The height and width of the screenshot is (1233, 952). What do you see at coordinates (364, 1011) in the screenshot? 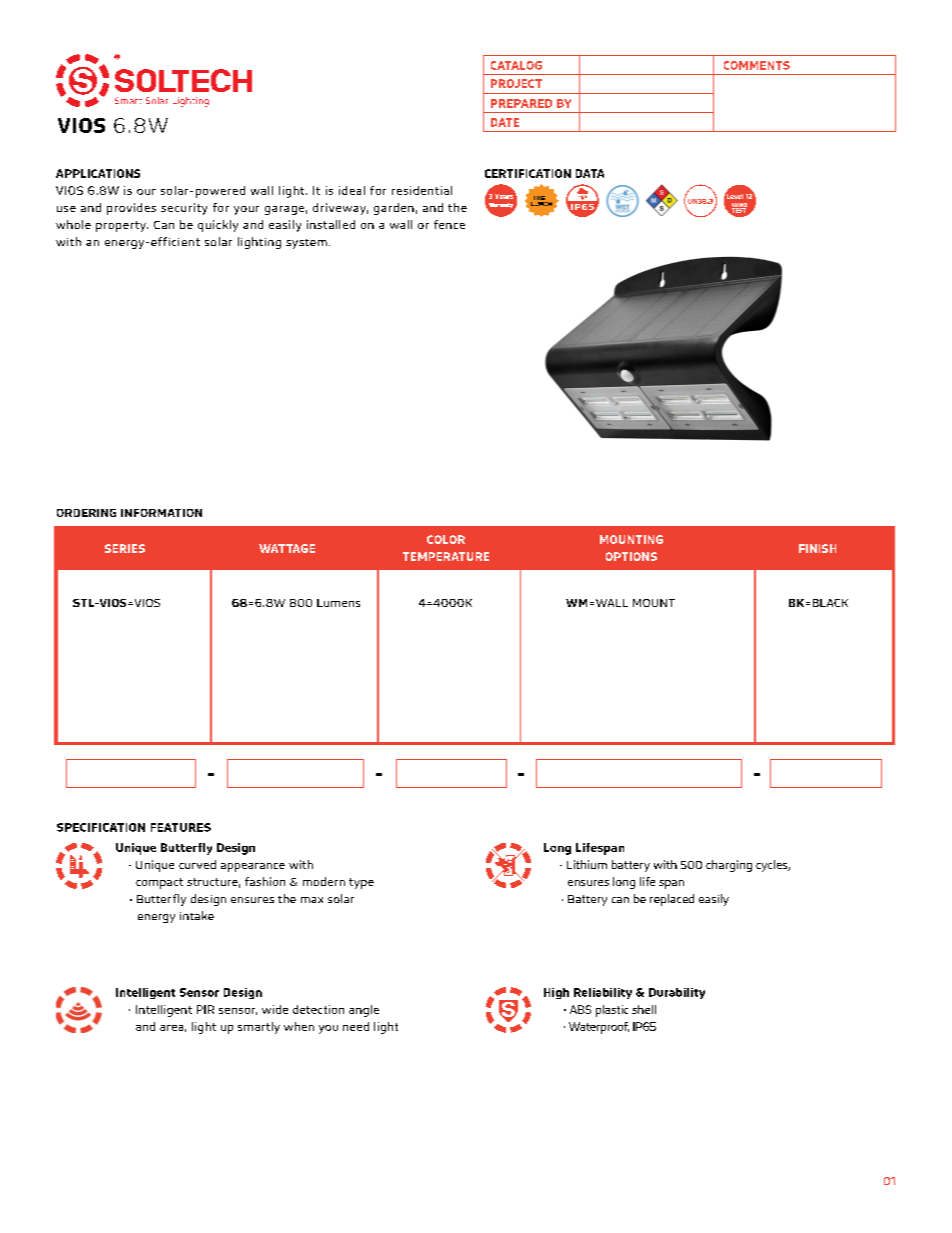
I see `angle` at bounding box center [364, 1011].
